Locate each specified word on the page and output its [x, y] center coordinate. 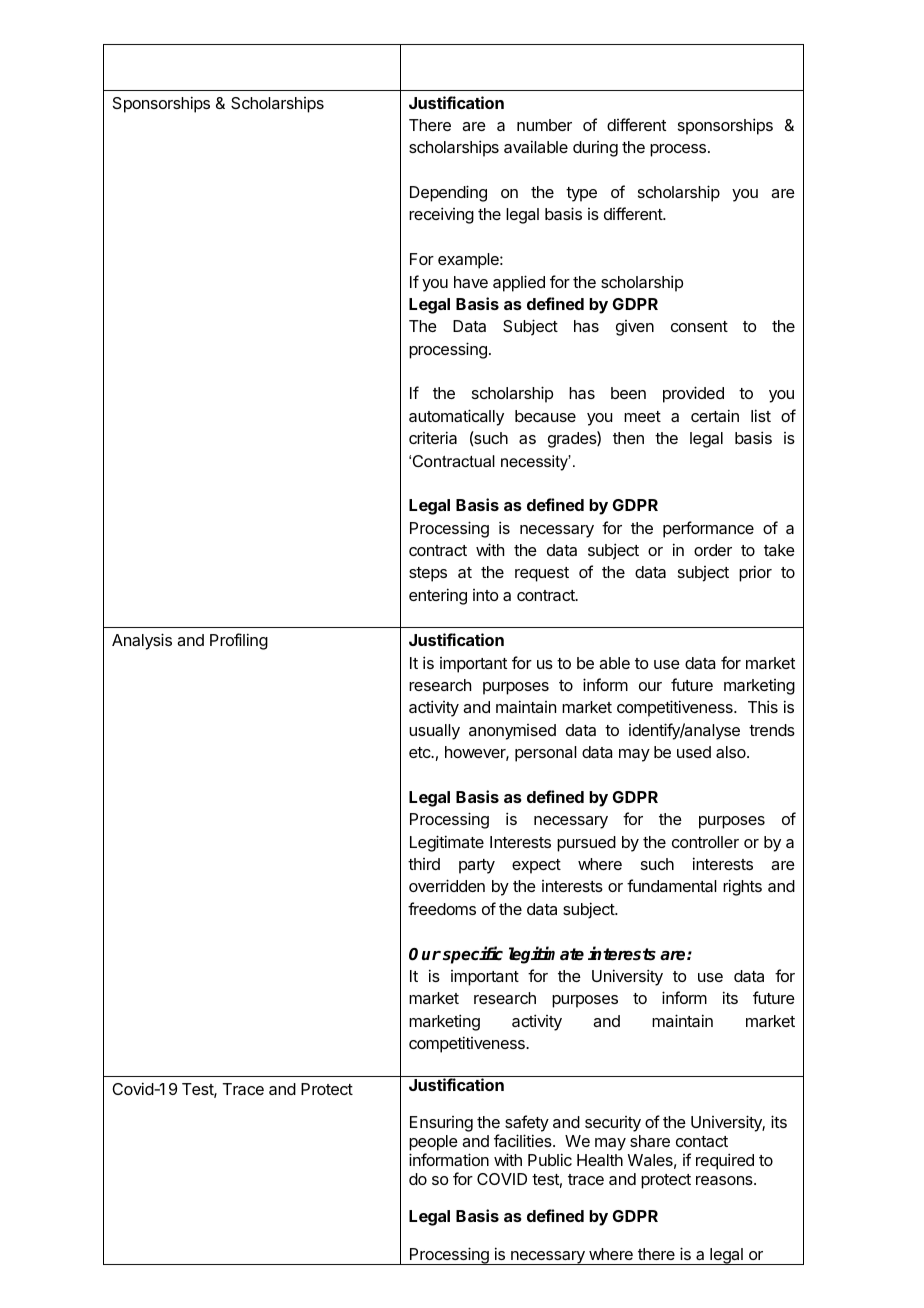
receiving [441, 215]
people [433, 1144]
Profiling [239, 641]
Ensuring [441, 1124]
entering [438, 596]
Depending [448, 193]
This [763, 706]
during [595, 149]
